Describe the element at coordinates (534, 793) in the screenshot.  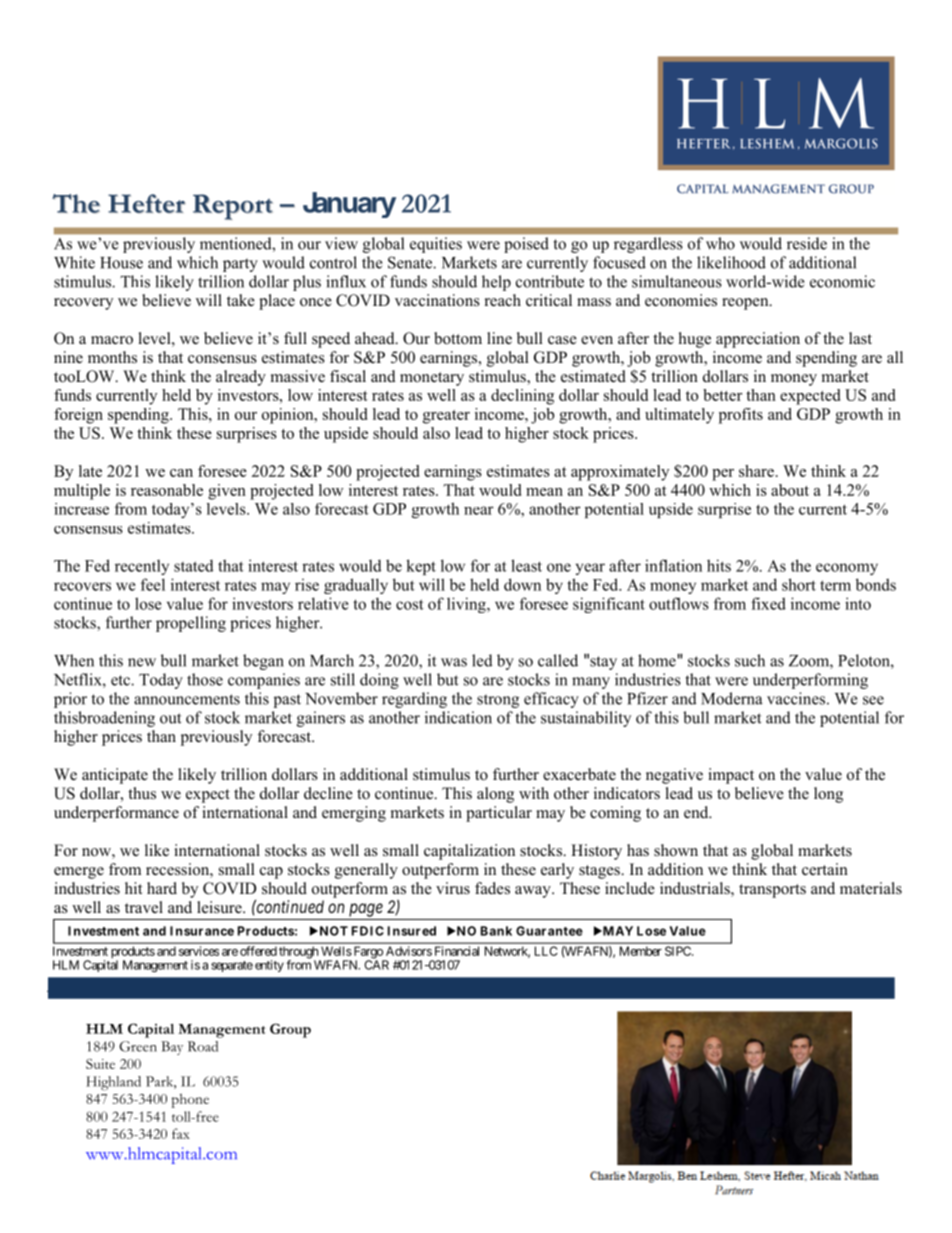
I see `with` at that location.
